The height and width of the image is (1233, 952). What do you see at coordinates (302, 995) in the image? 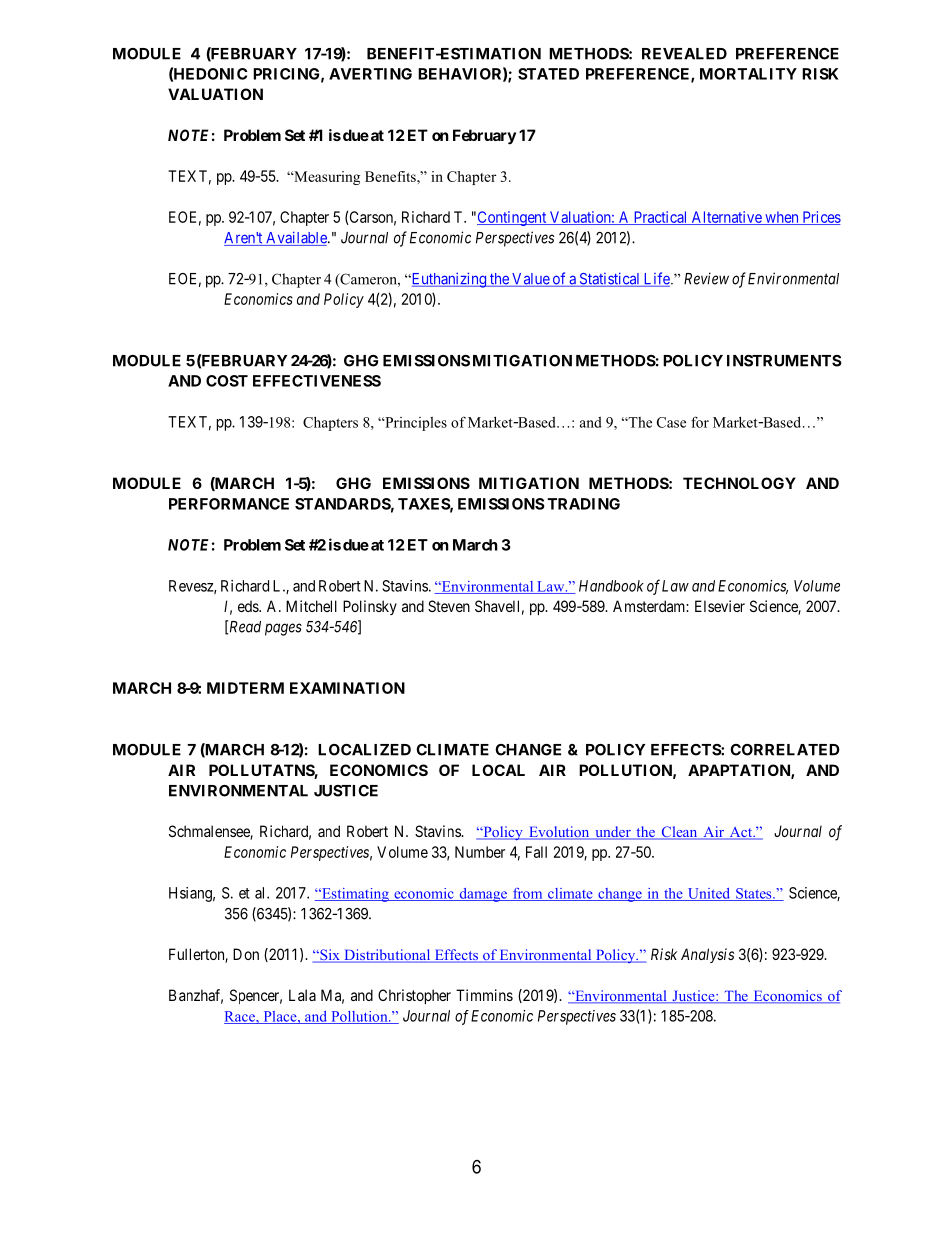
I see `Lala` at bounding box center [302, 995].
